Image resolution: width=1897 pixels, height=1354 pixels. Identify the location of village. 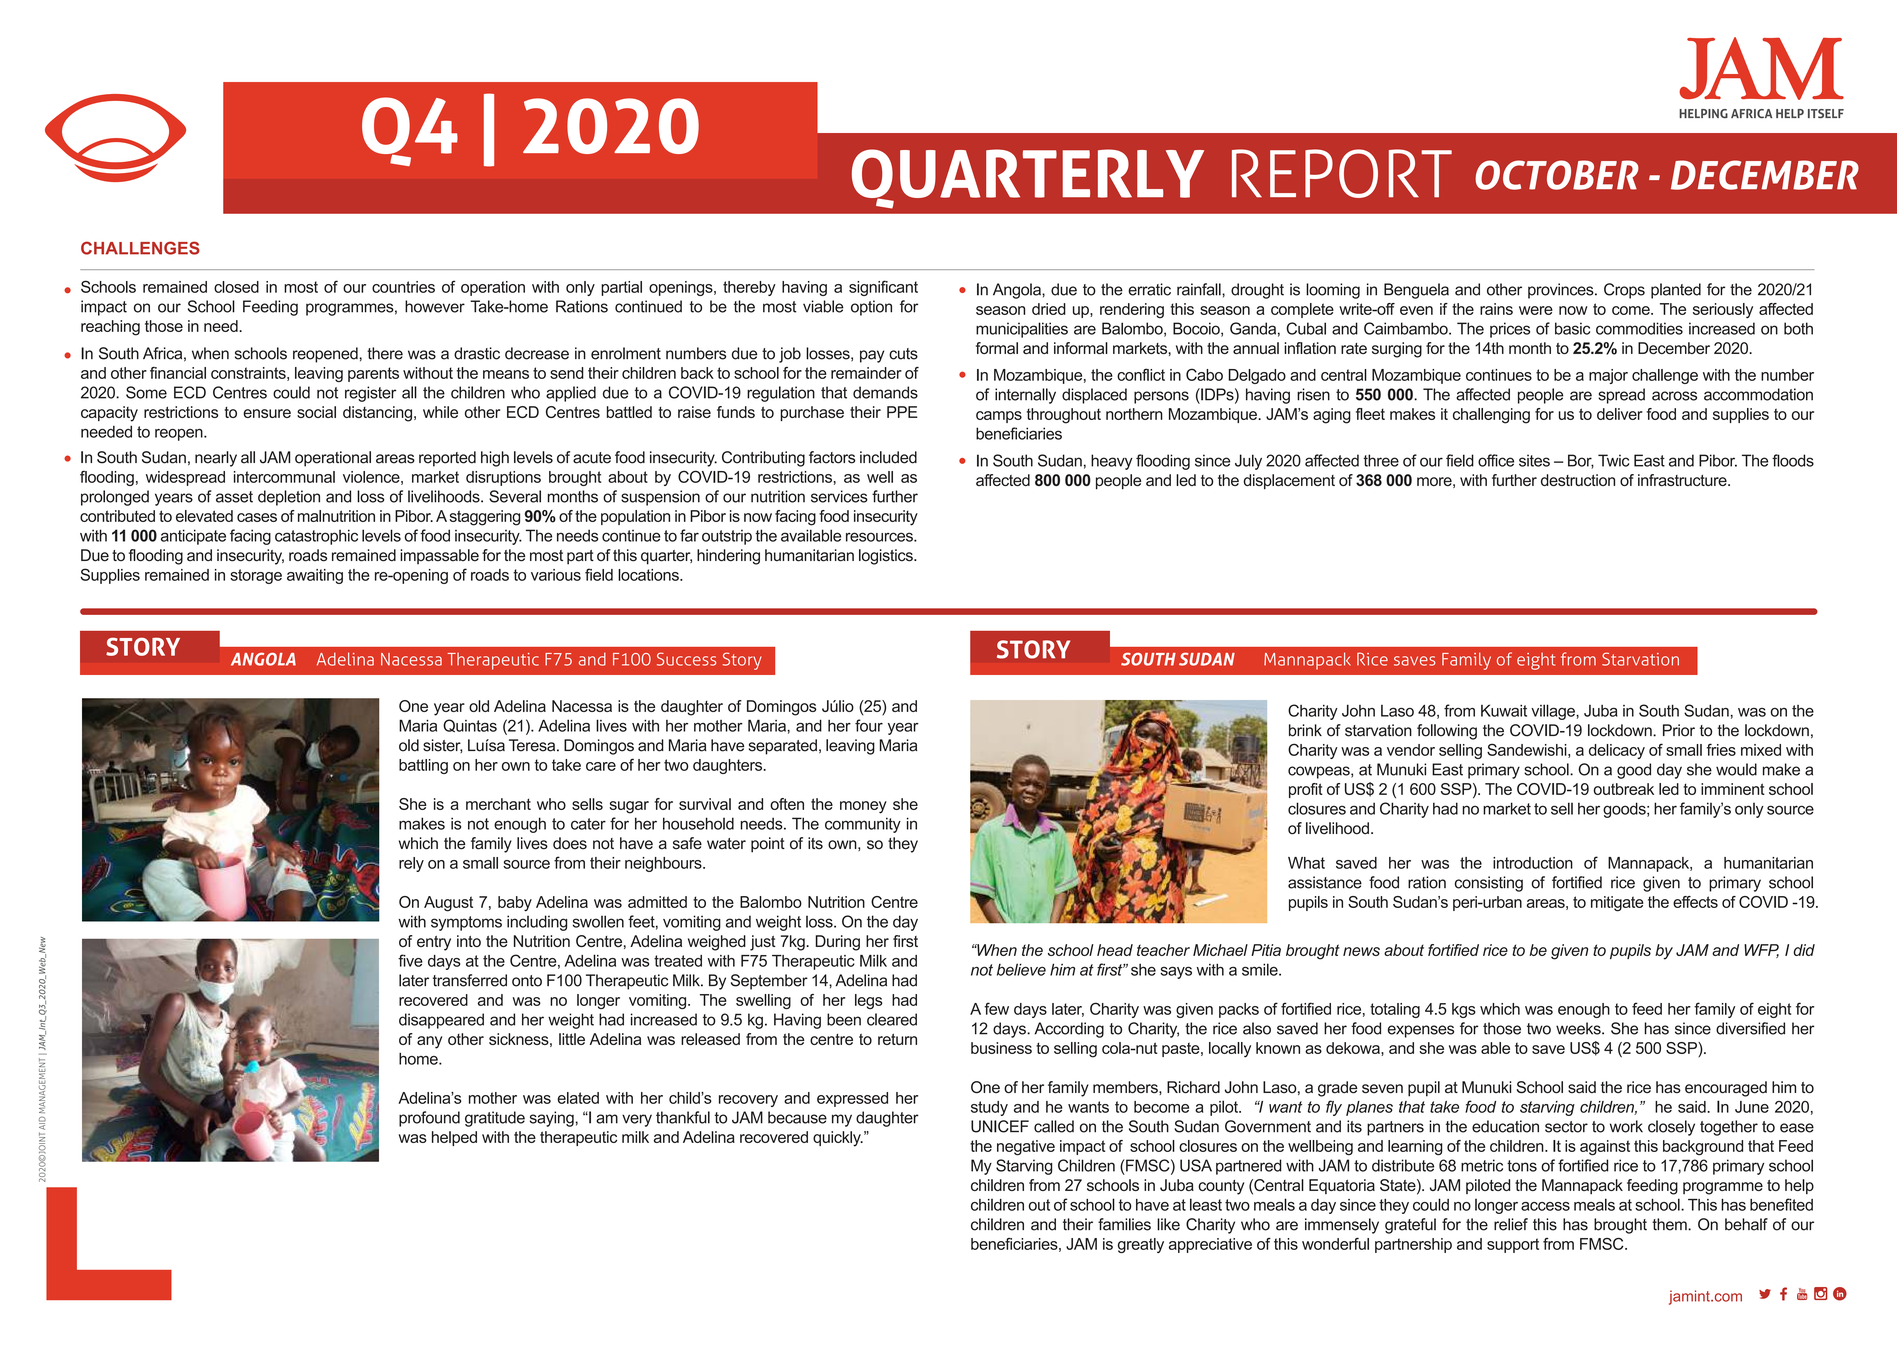
(1554, 712).
